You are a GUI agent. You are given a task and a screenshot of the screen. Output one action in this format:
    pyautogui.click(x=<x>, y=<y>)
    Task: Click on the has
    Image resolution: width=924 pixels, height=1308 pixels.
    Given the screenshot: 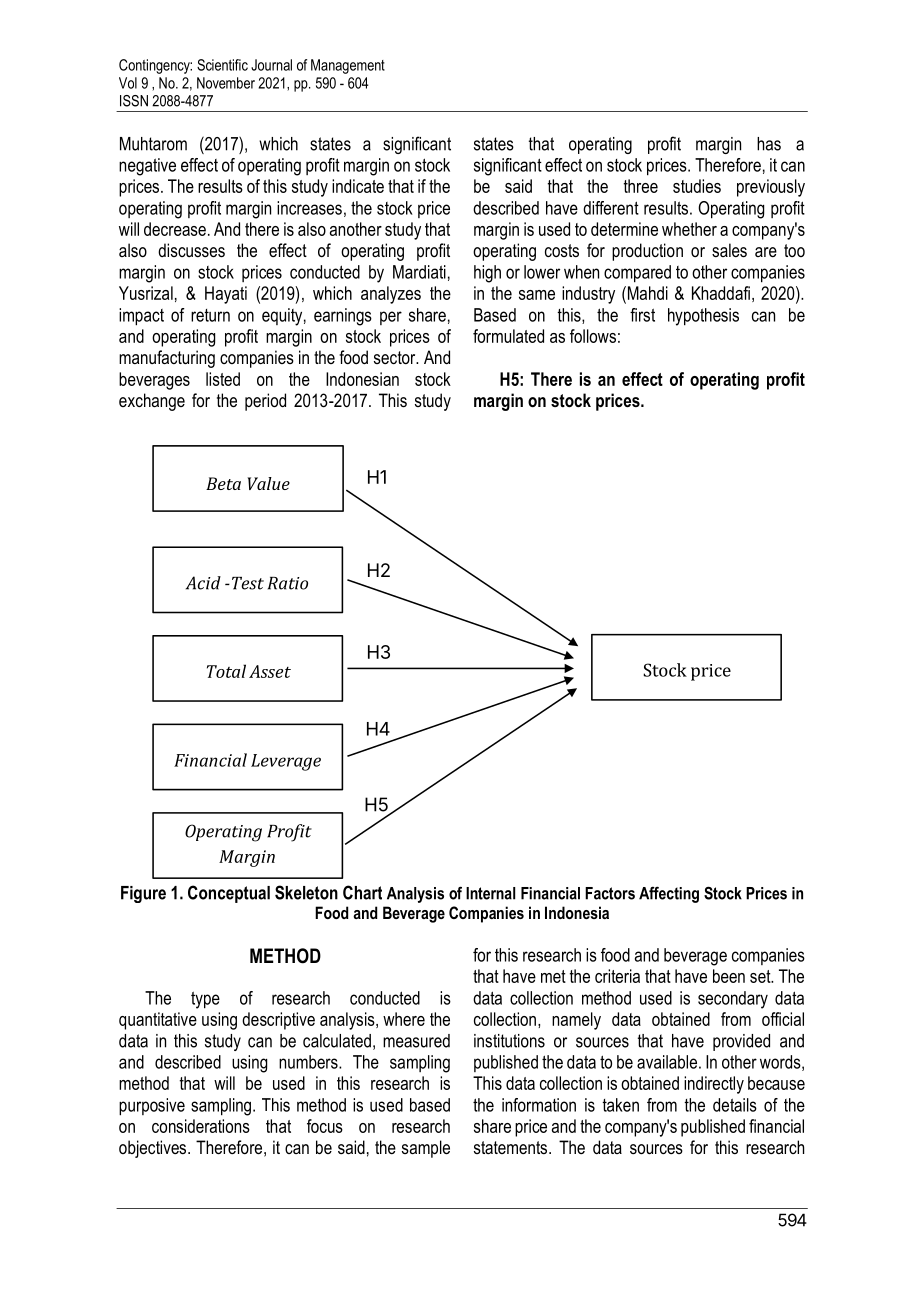 What is the action you would take?
    pyautogui.click(x=769, y=144)
